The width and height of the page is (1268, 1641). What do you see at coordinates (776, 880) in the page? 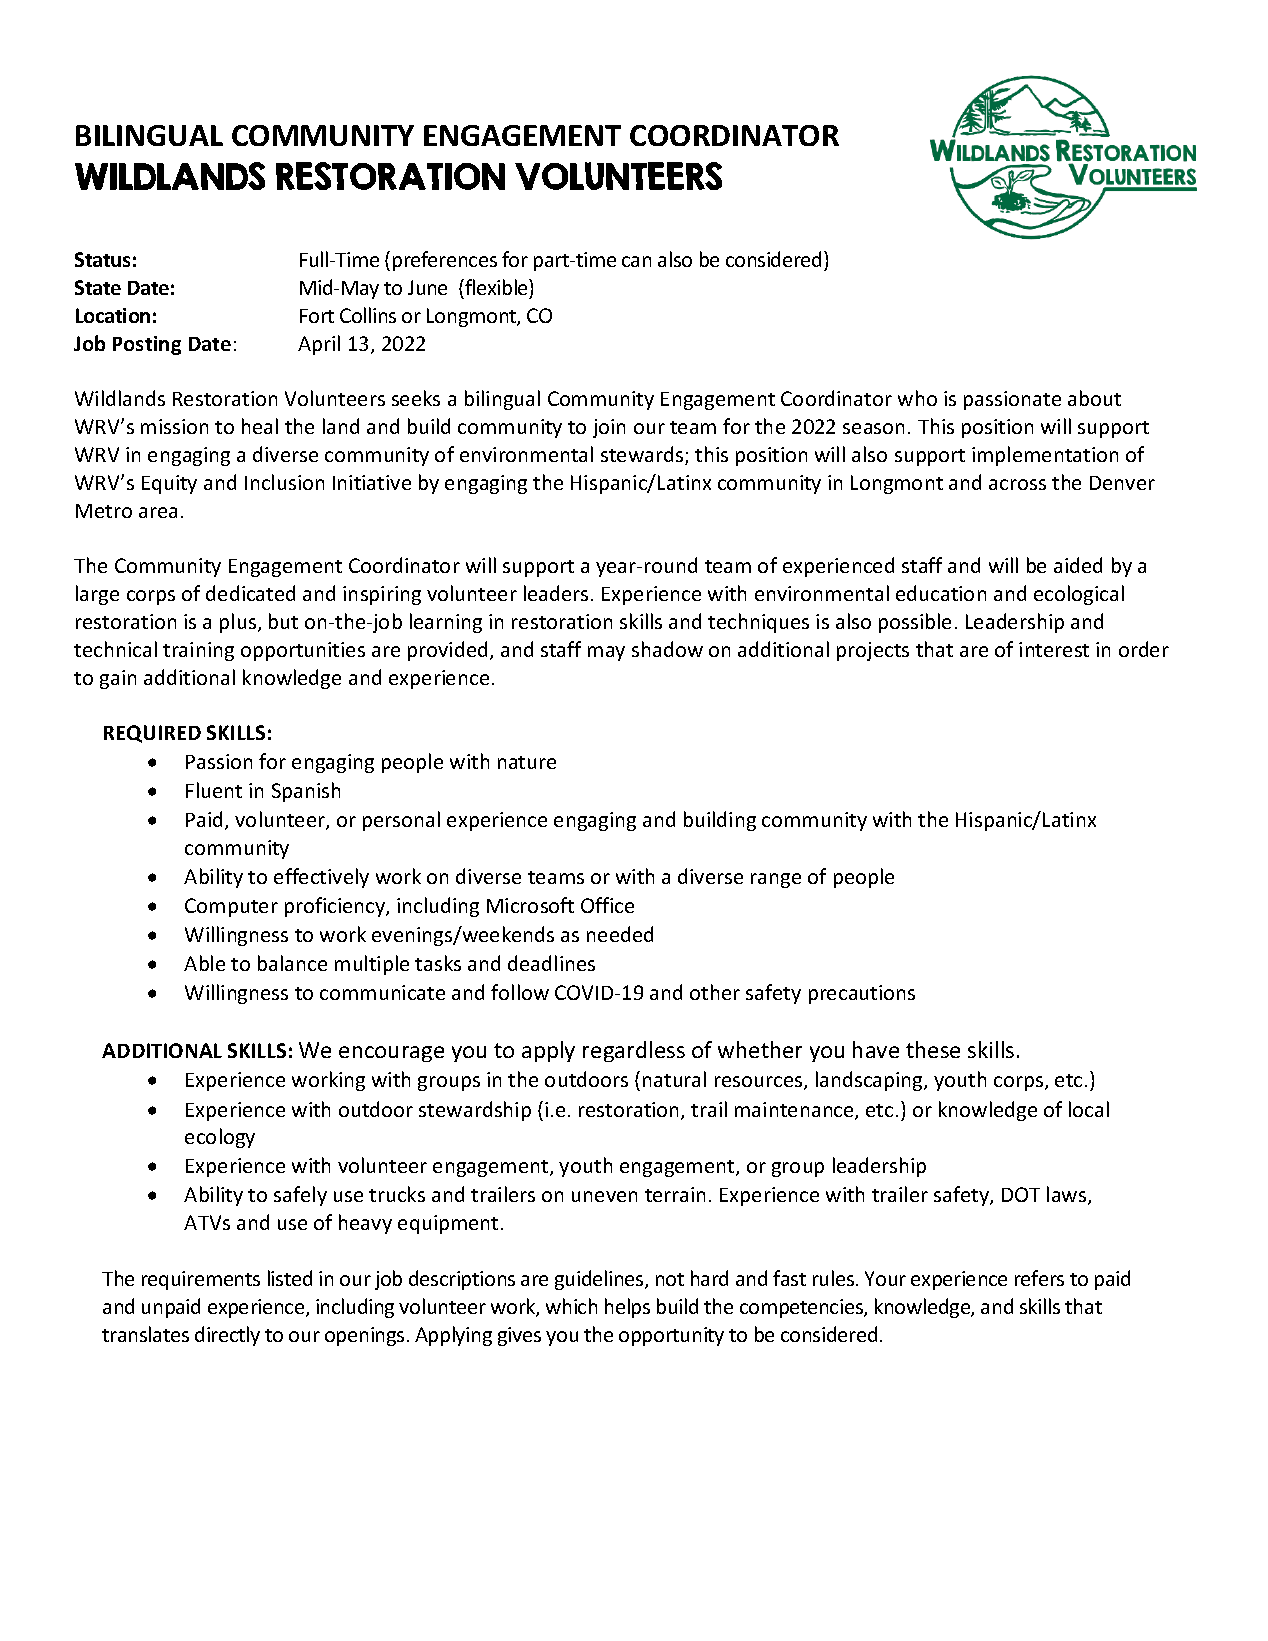
I see `range` at bounding box center [776, 880].
